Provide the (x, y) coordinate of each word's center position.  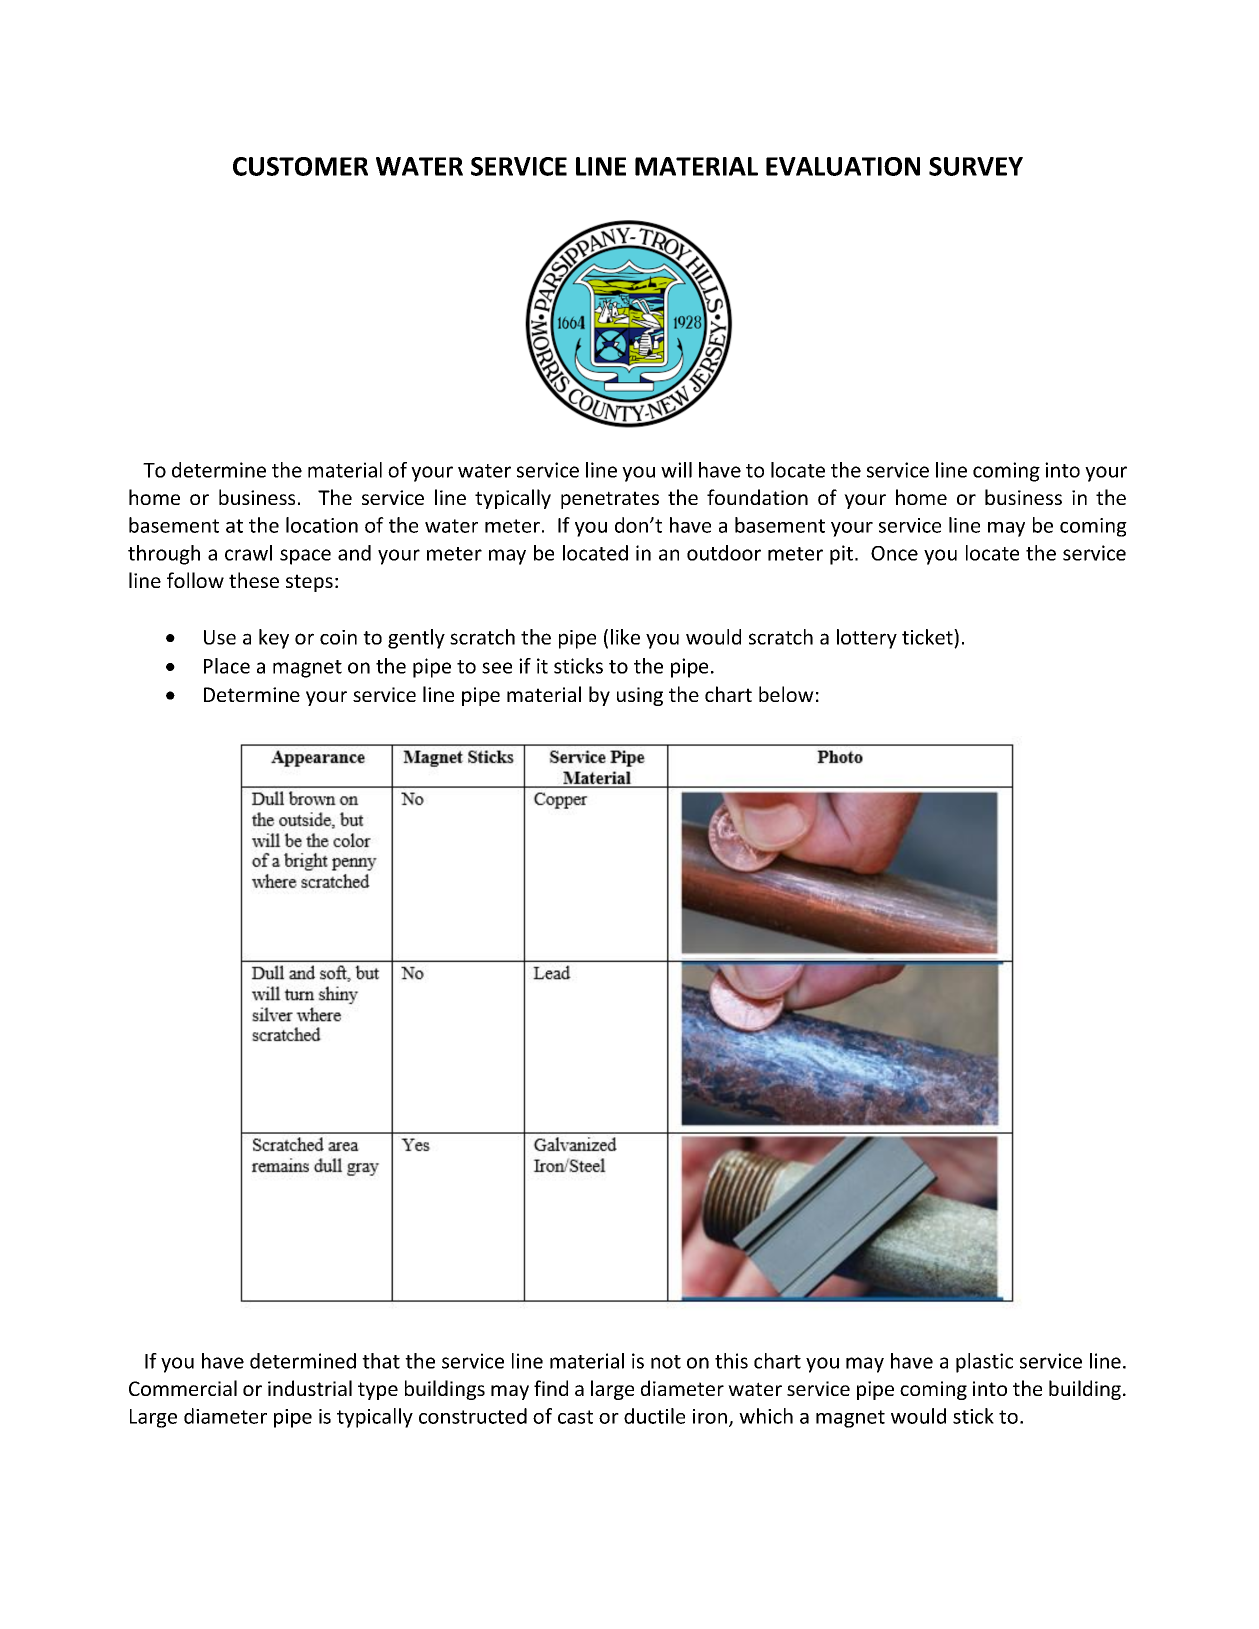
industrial (310, 1388)
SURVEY (976, 166)
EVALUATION (843, 166)
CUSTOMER (300, 166)
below (786, 694)
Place (227, 666)
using (640, 696)
